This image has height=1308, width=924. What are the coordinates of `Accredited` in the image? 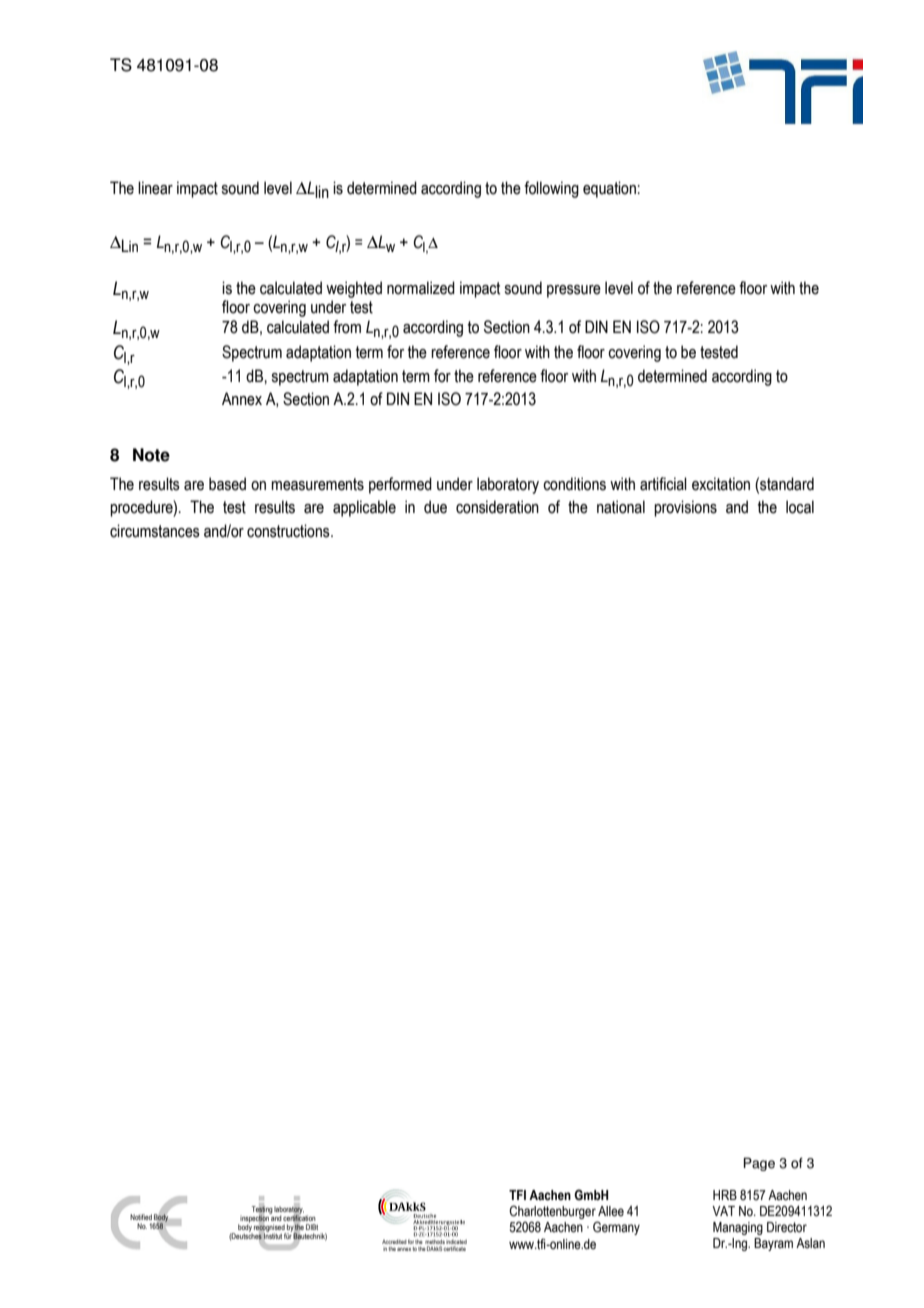 It's located at (394, 1242).
